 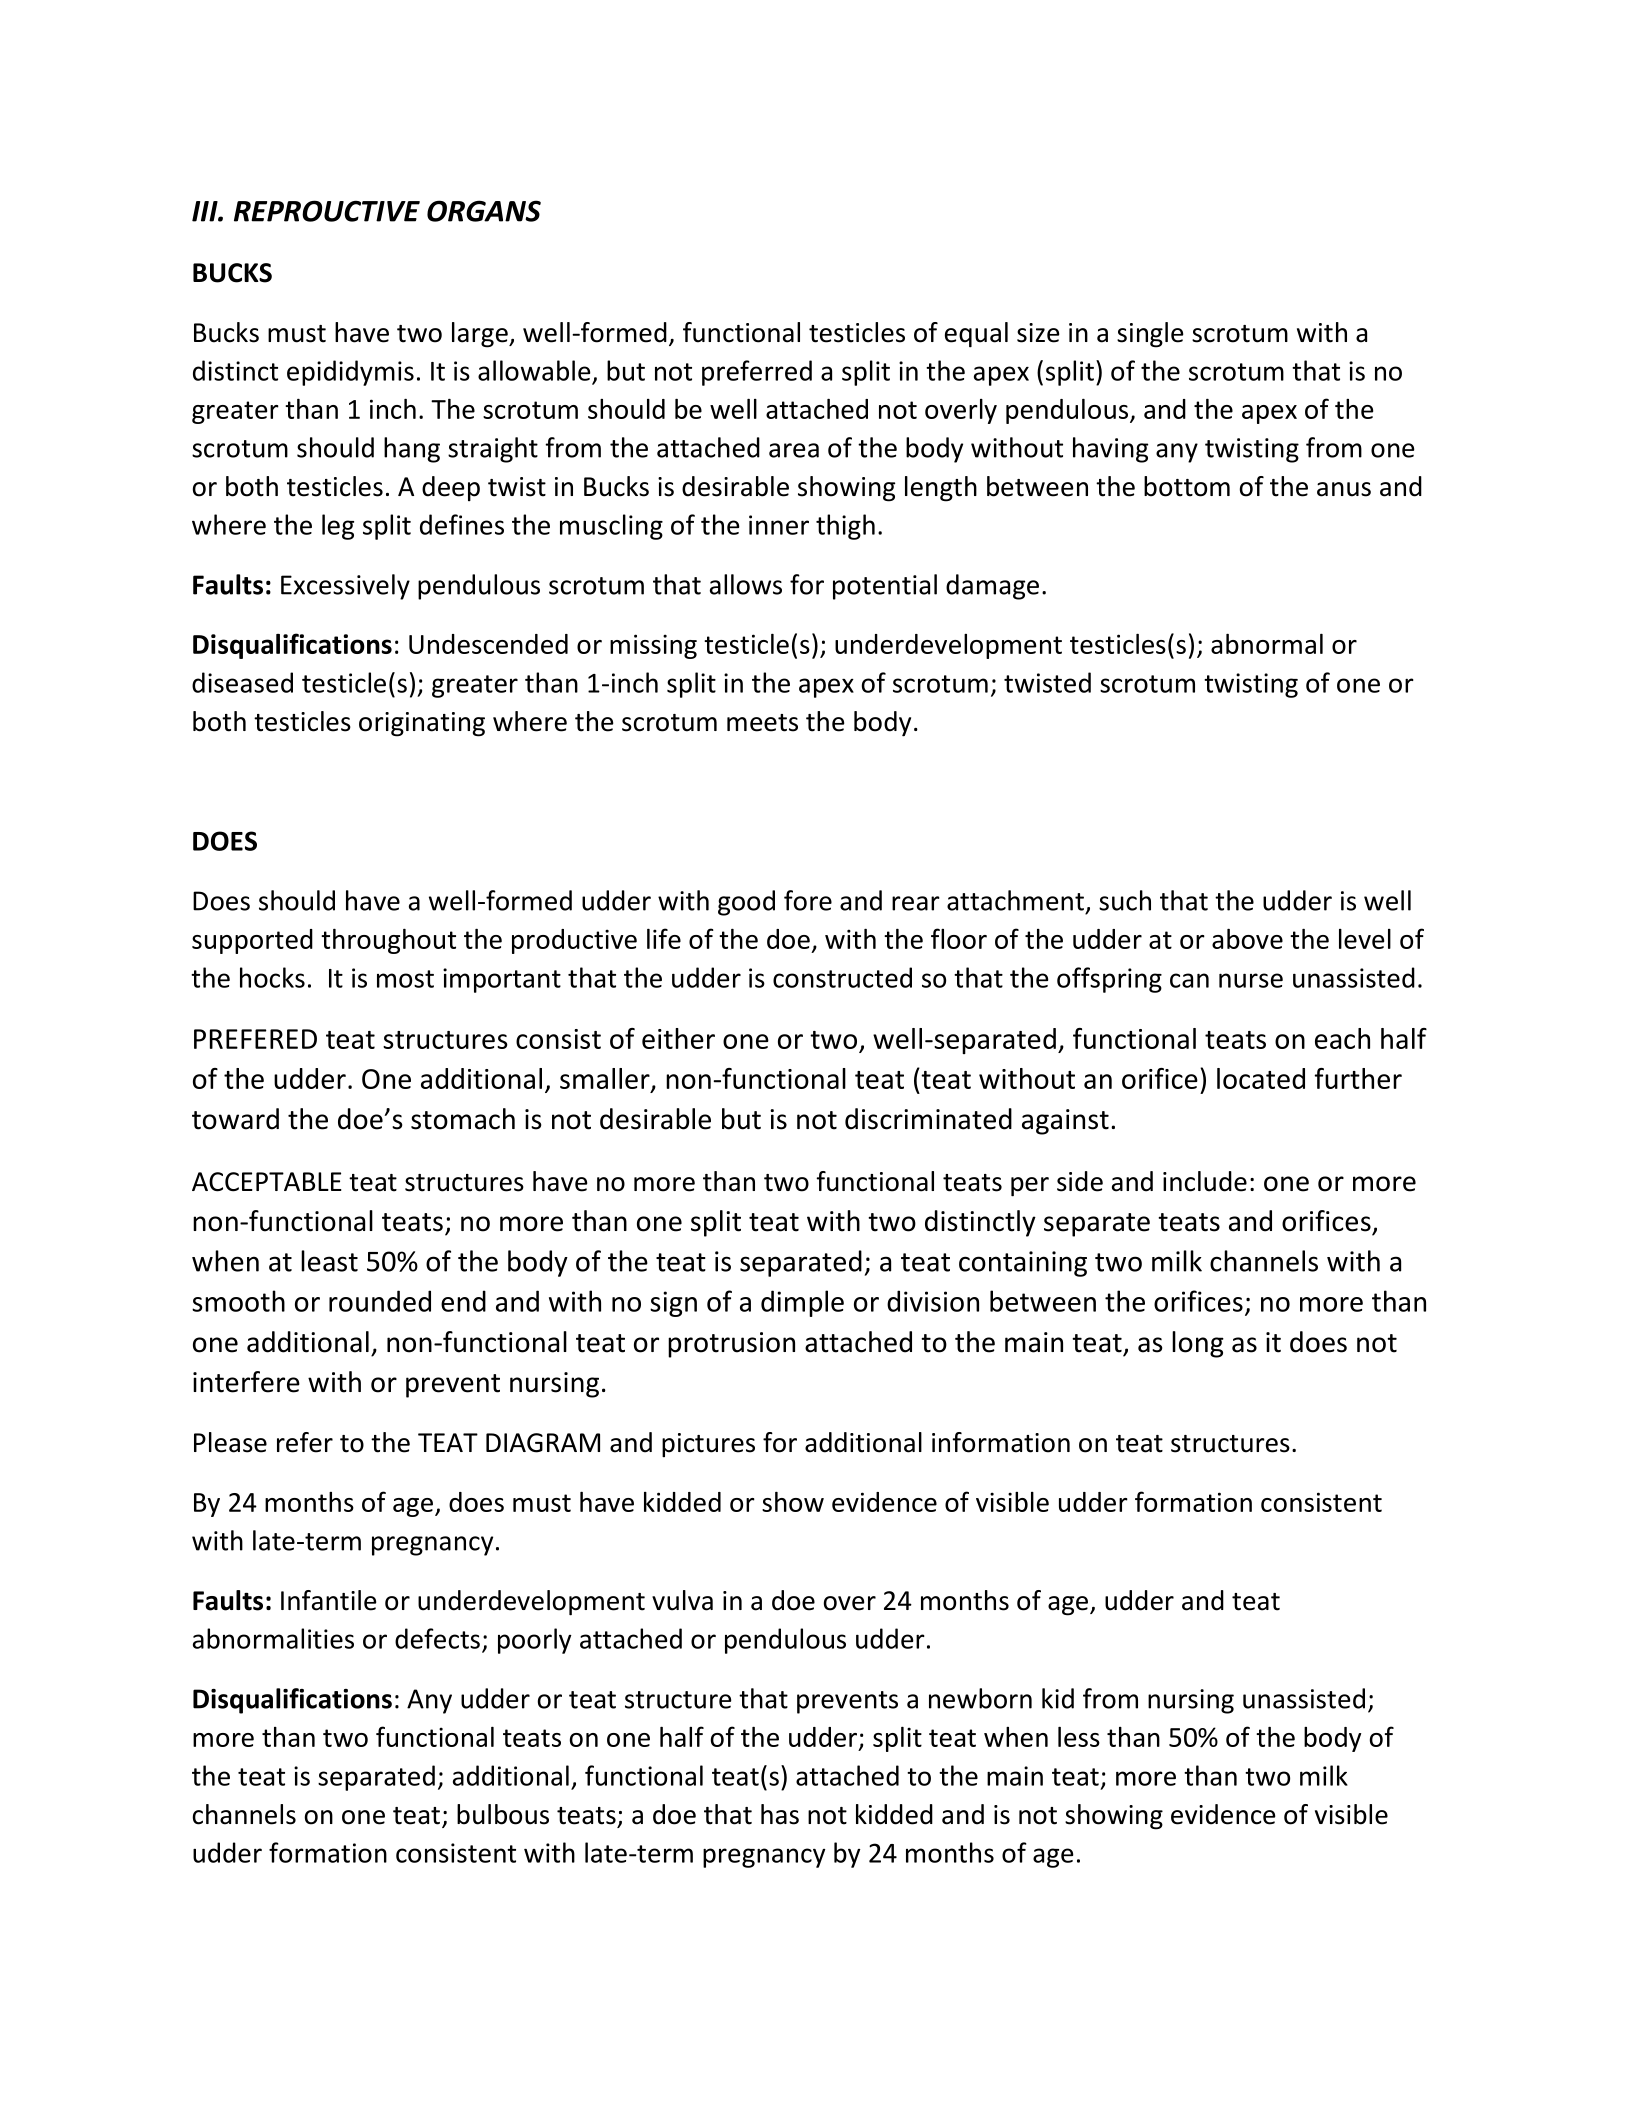 What do you see at coordinates (1079, 1737) in the document?
I see `less` at bounding box center [1079, 1737].
